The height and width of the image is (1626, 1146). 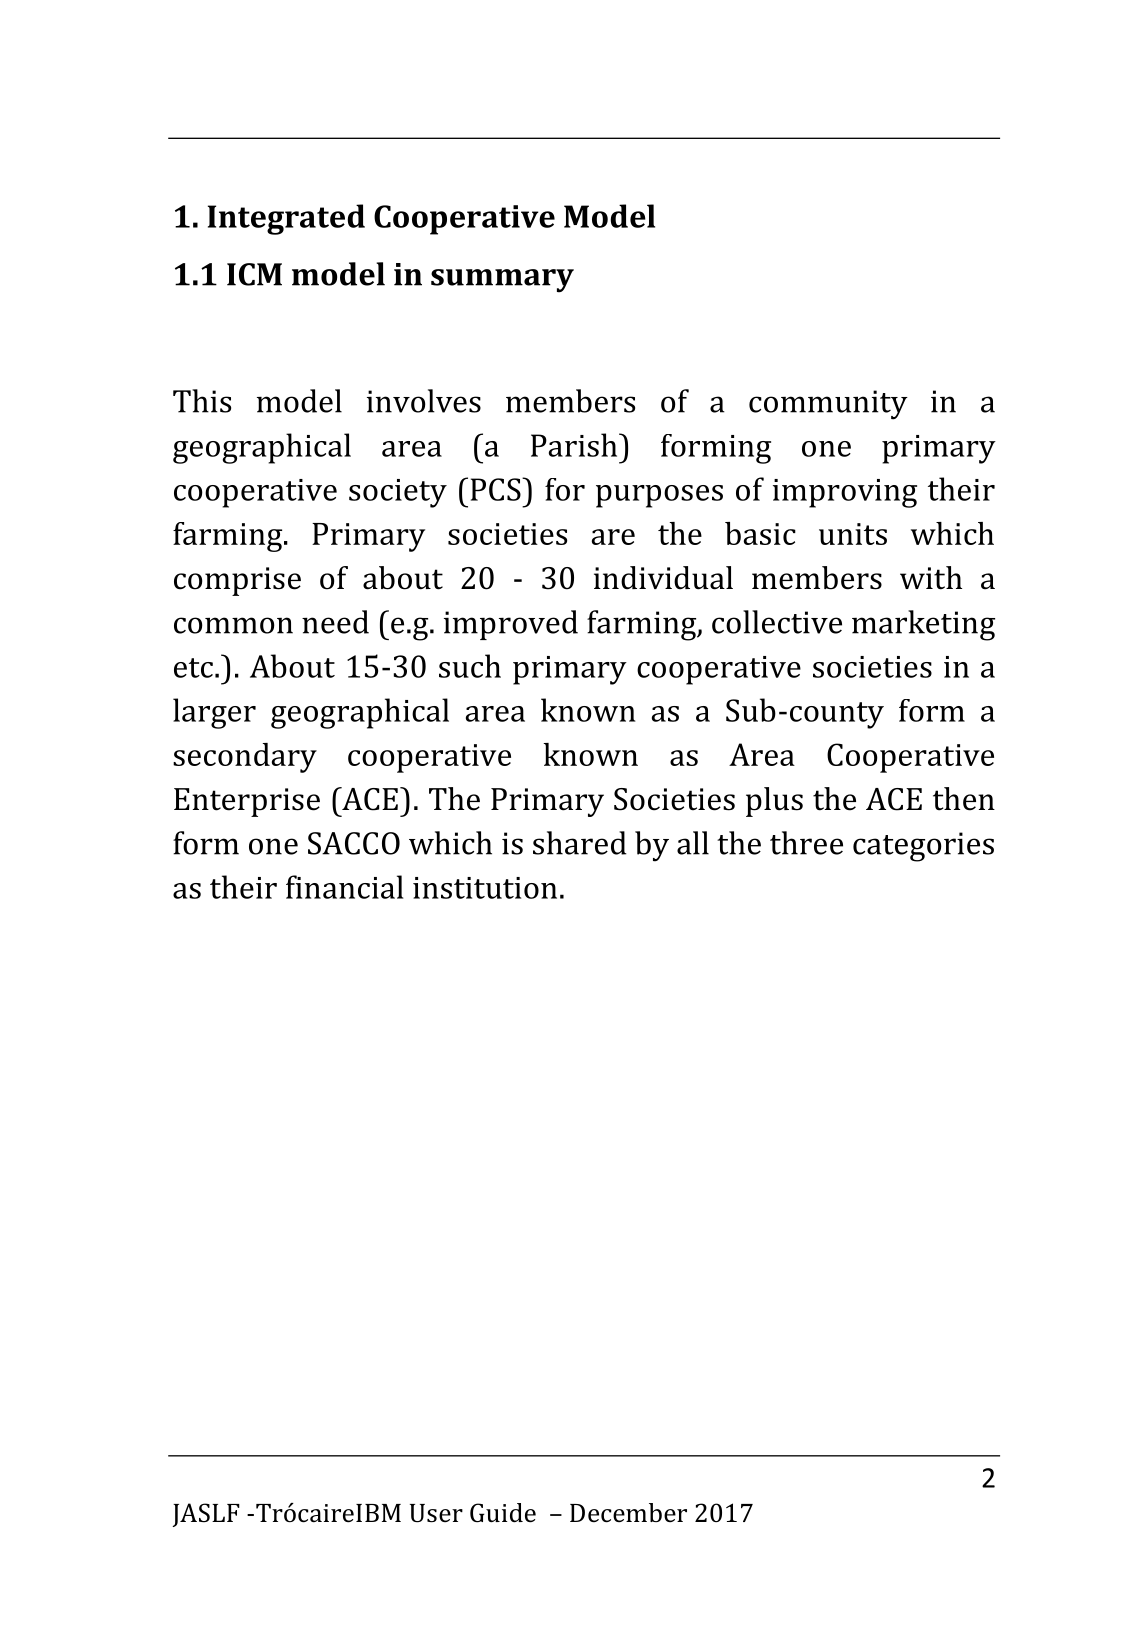 I want to click on December, so click(x=628, y=1513).
